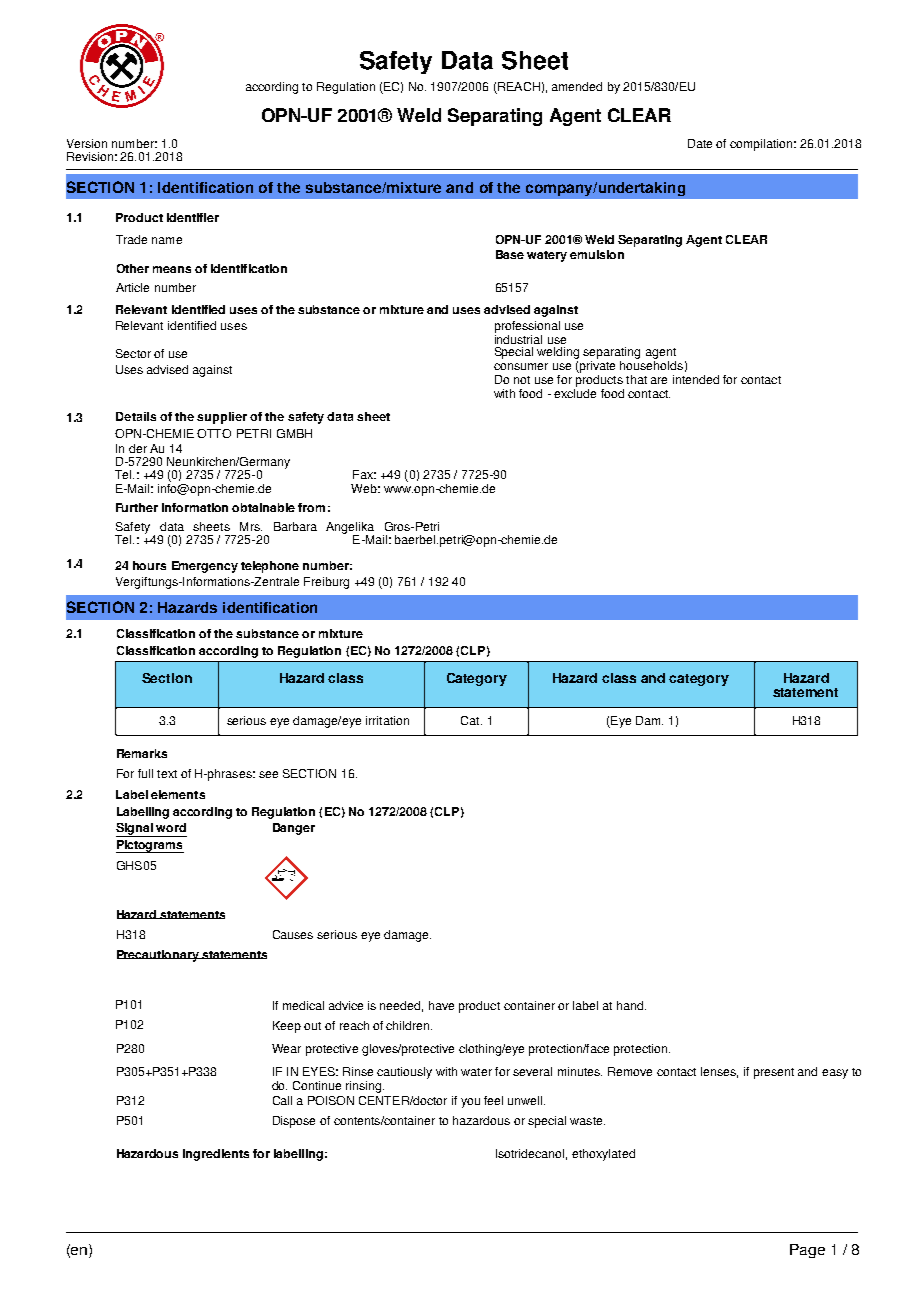 The image size is (924, 1308). Describe the element at coordinates (522, 380) in the image. I see `not` at that location.
